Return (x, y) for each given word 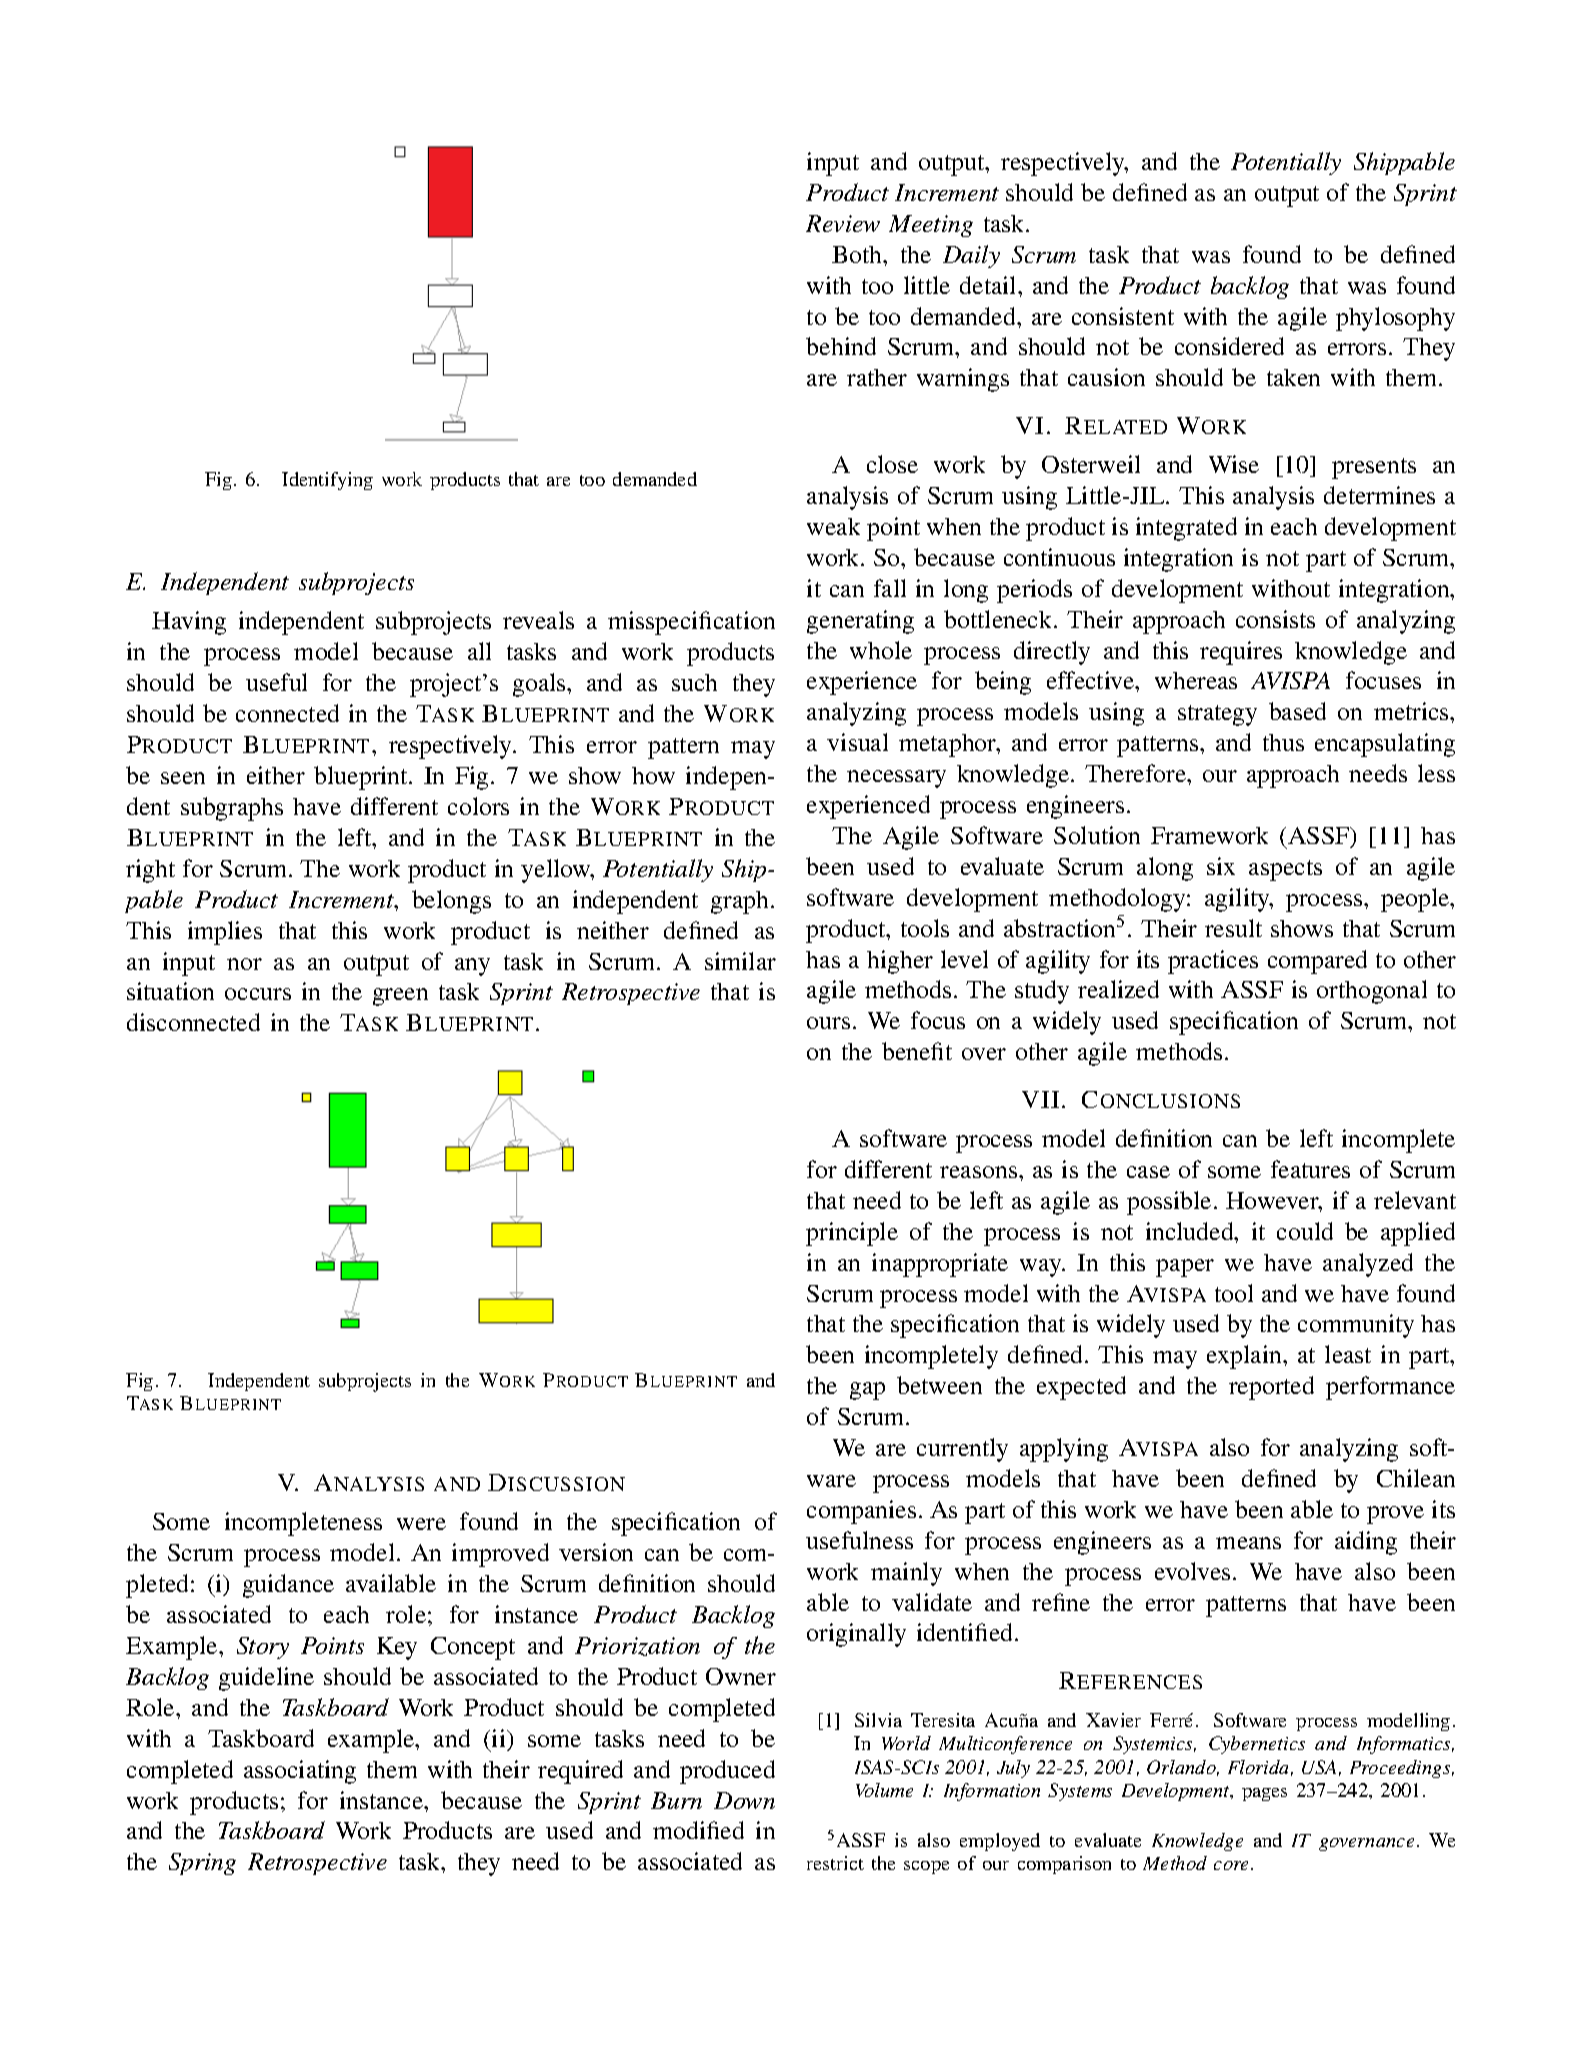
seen (183, 778)
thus (1283, 742)
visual (857, 742)
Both (858, 254)
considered (1229, 346)
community (1356, 1326)
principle (852, 1234)
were (421, 1524)
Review (843, 223)
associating (300, 1772)
